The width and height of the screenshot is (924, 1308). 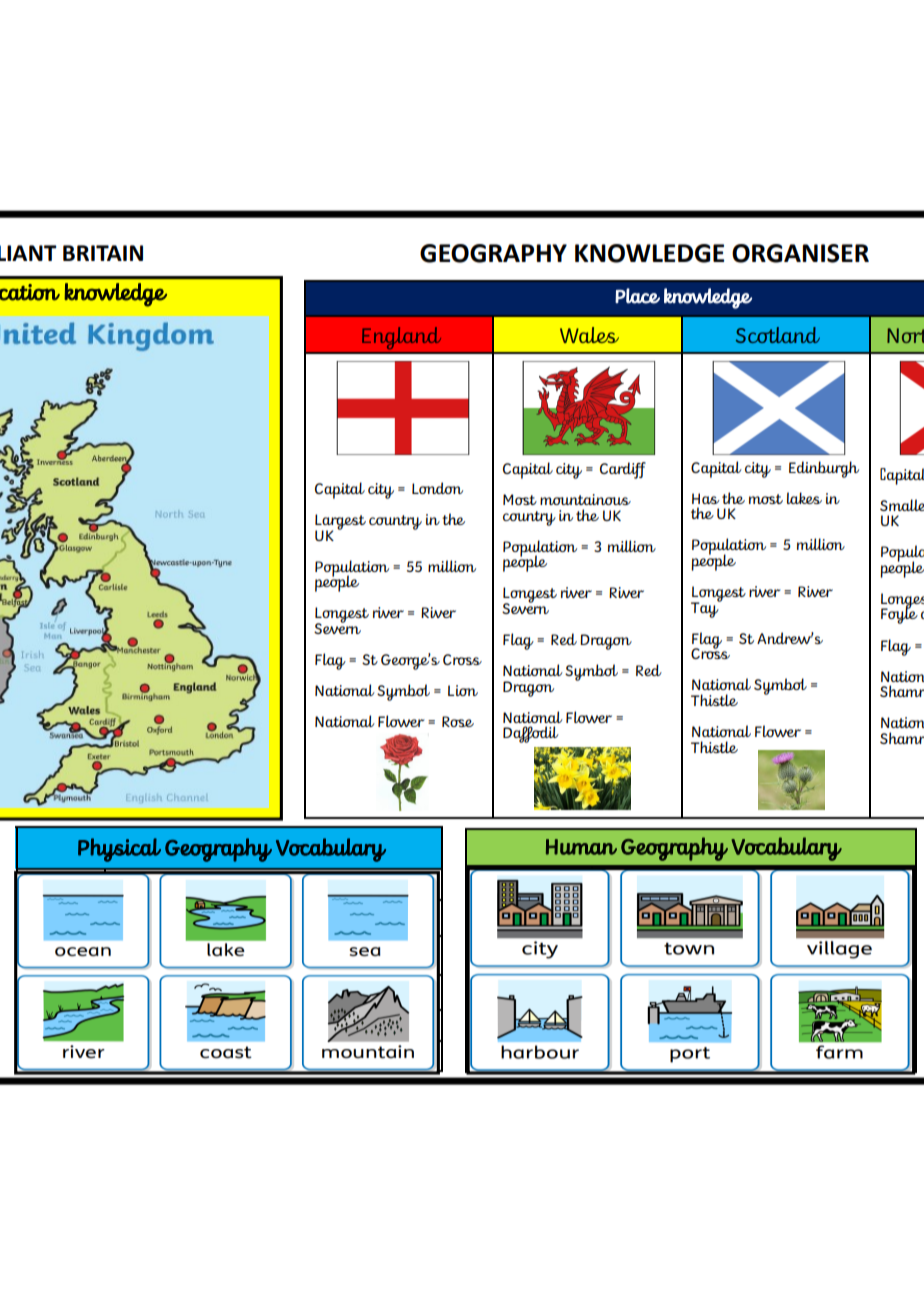 What do you see at coordinates (103, 253) in the screenshot?
I see `BRITAIN` at bounding box center [103, 253].
